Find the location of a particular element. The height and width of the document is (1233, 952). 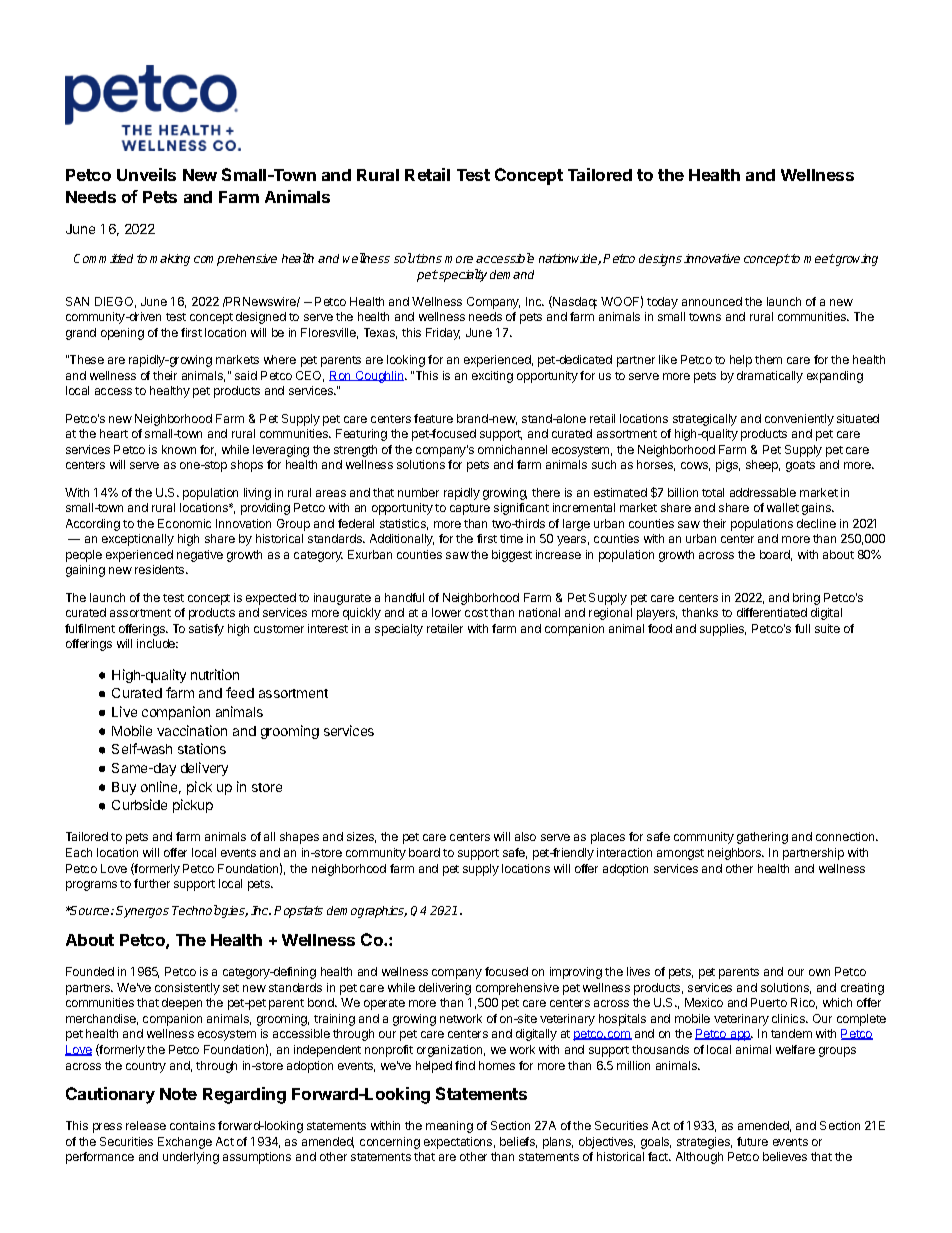

demand is located at coordinates (512, 274).
